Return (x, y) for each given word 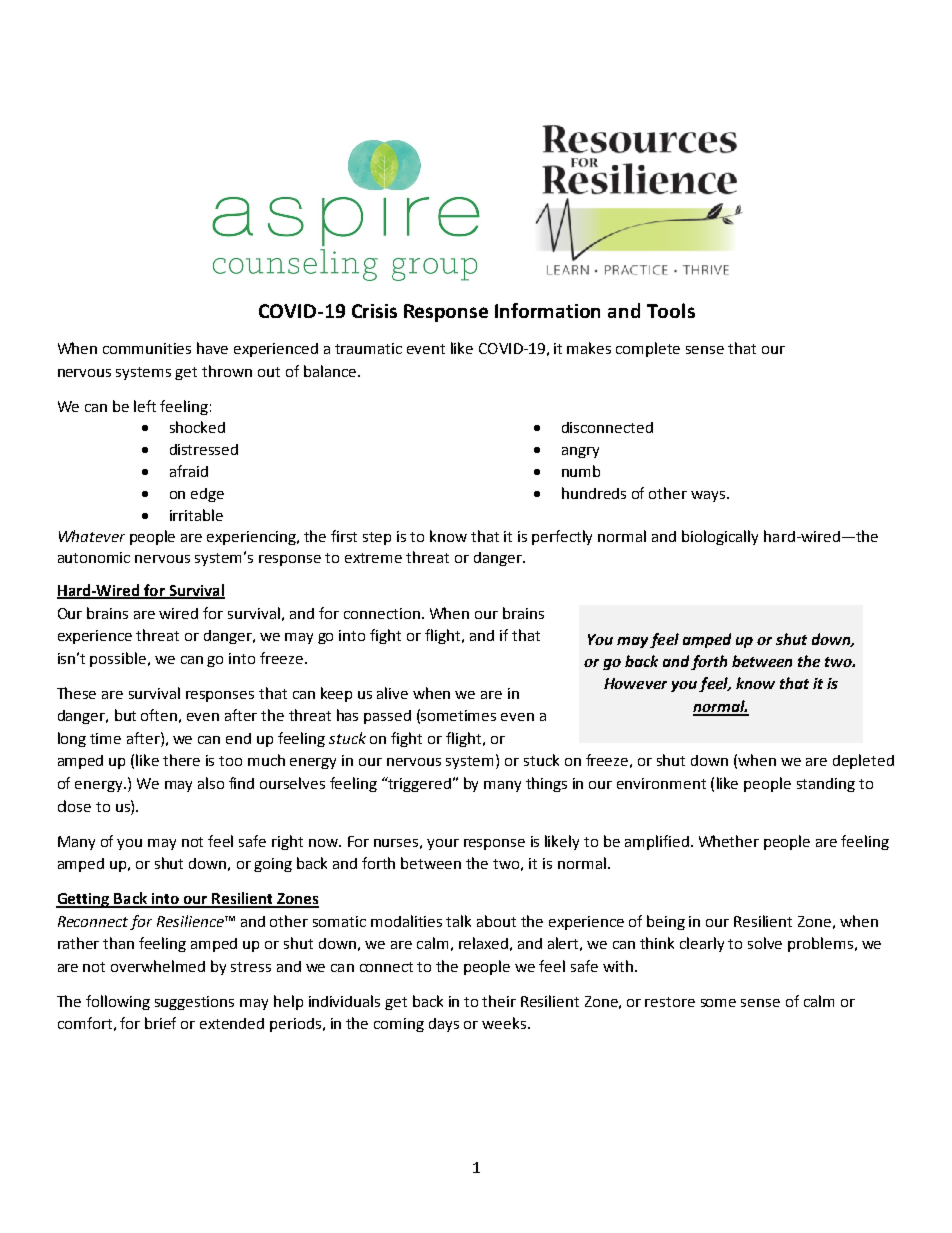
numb (581, 471)
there (181, 760)
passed (387, 717)
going (273, 865)
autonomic (94, 557)
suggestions (194, 1003)
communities (147, 348)
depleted (863, 761)
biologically (720, 537)
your (443, 844)
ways (709, 496)
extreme (373, 558)
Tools (671, 310)
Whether (729, 841)
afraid (189, 471)
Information (547, 310)
